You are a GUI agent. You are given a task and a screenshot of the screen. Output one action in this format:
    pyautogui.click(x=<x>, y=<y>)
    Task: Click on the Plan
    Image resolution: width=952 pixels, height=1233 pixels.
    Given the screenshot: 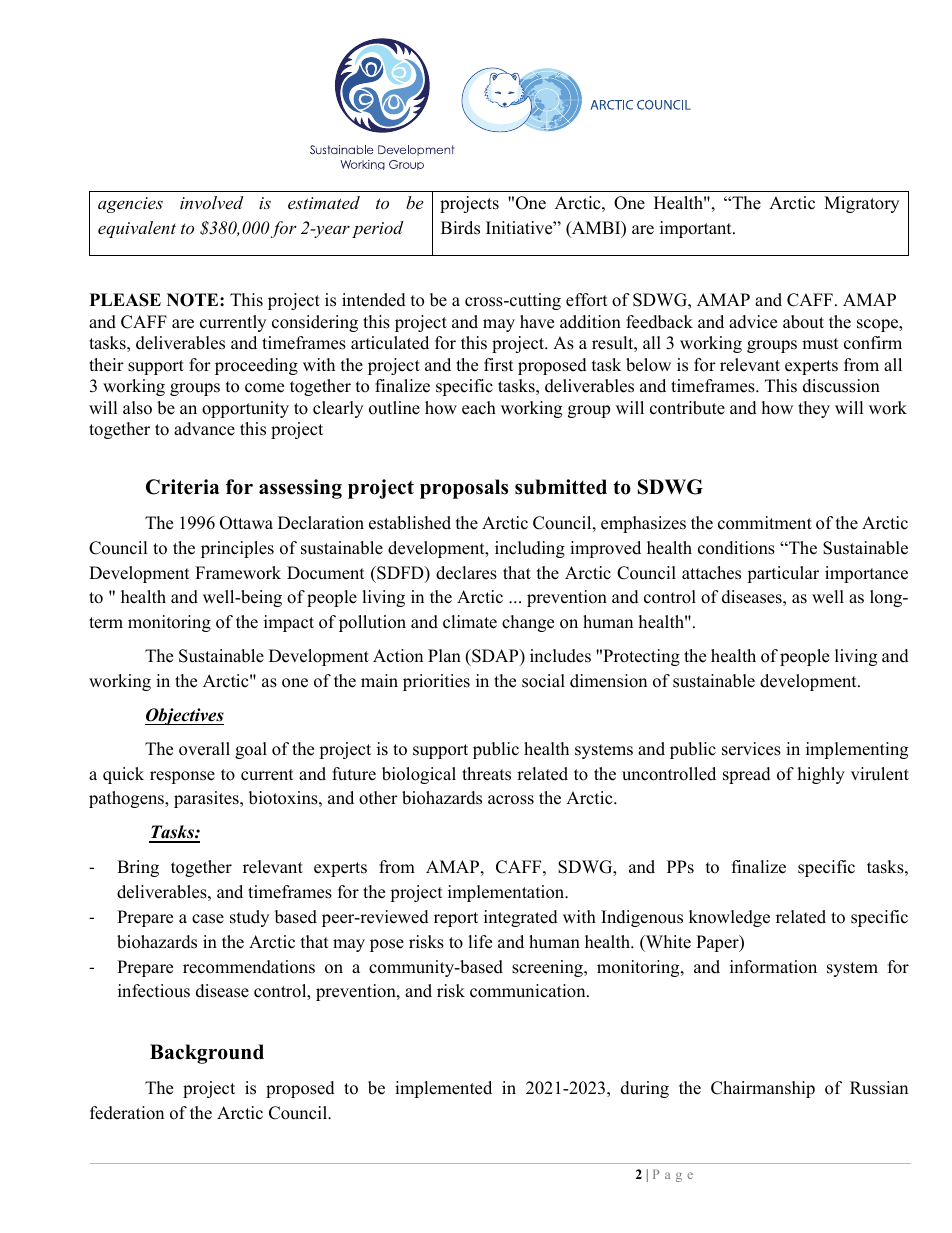 What is the action you would take?
    pyautogui.click(x=444, y=655)
